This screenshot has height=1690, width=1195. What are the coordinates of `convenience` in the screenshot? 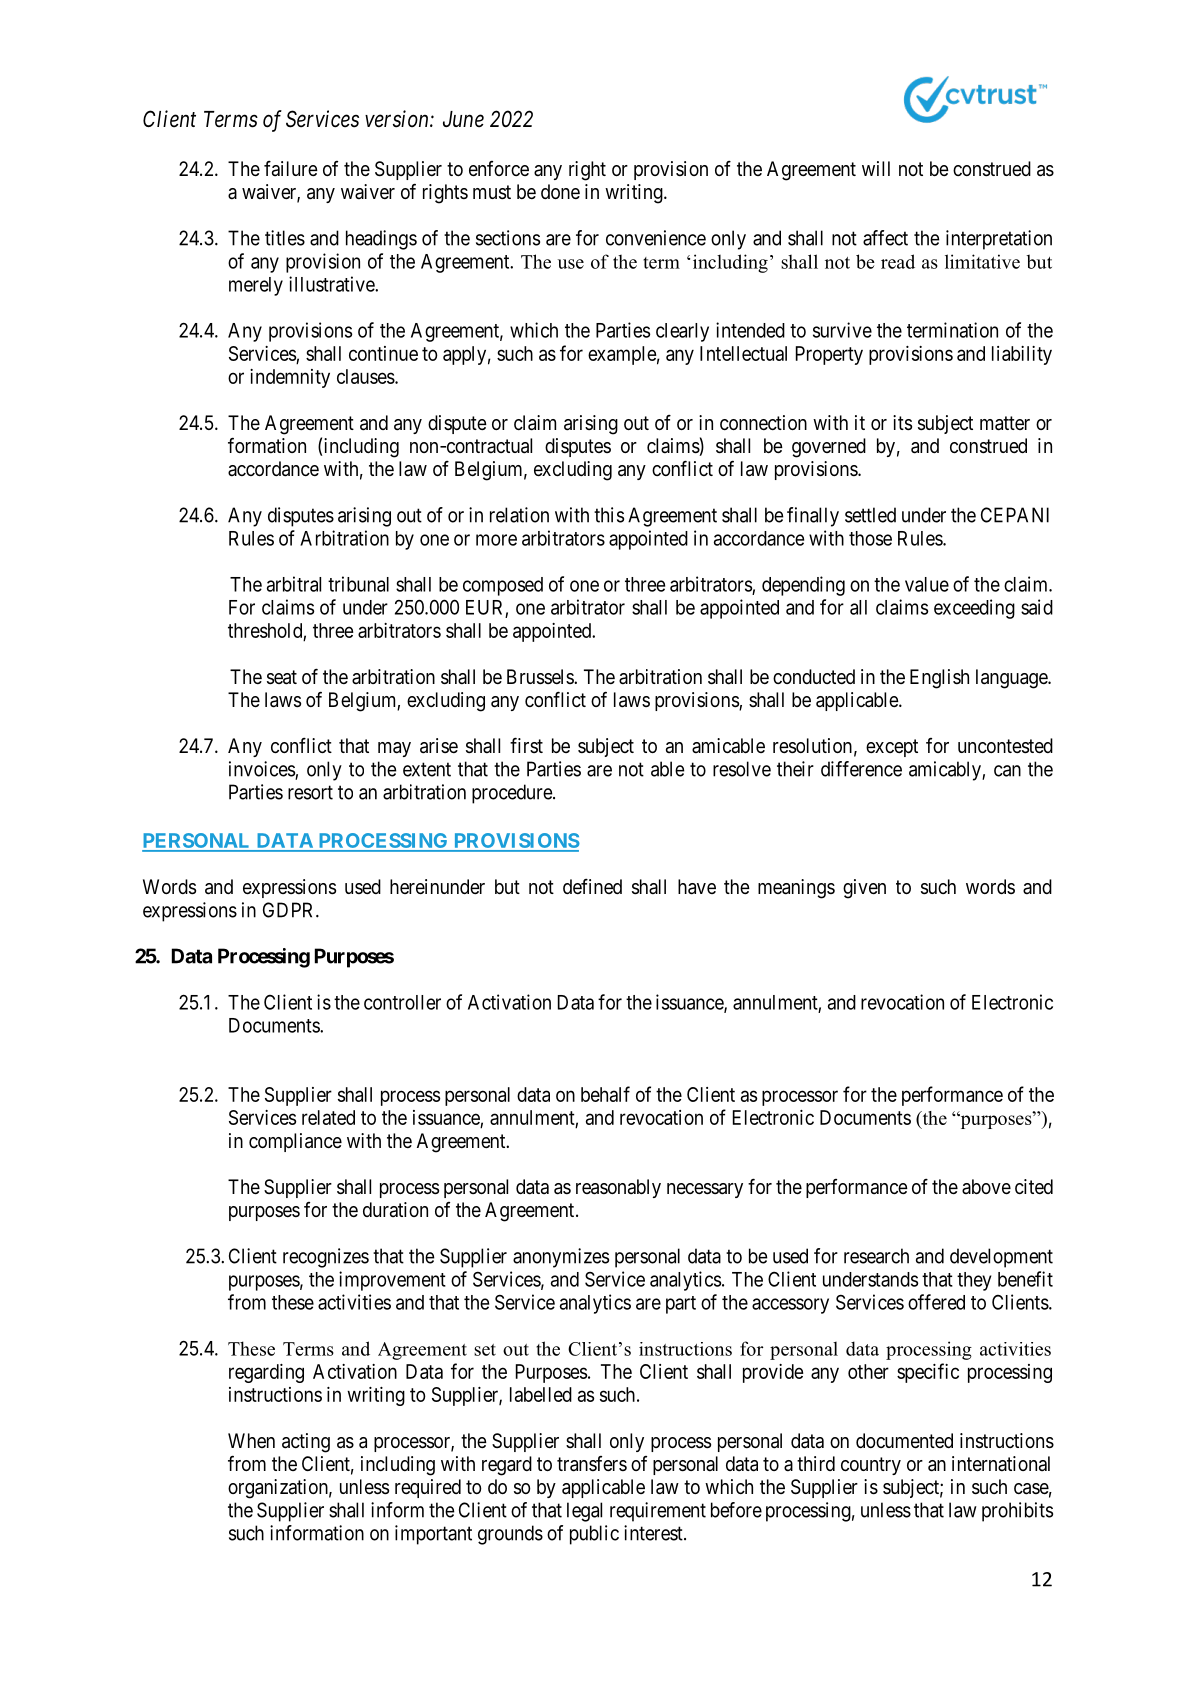 It's located at (656, 238).
